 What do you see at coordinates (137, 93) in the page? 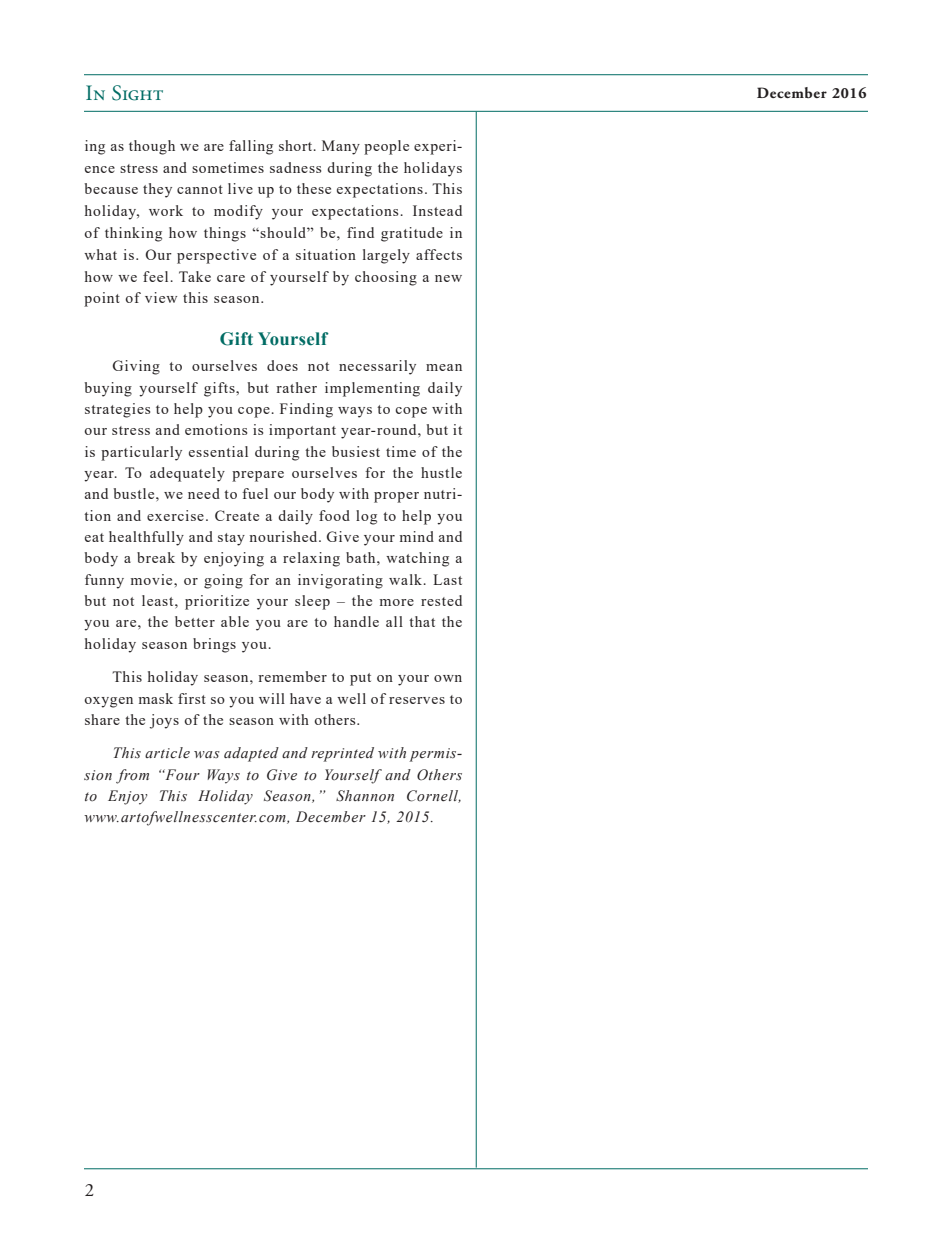
I see `Sight` at bounding box center [137, 93].
